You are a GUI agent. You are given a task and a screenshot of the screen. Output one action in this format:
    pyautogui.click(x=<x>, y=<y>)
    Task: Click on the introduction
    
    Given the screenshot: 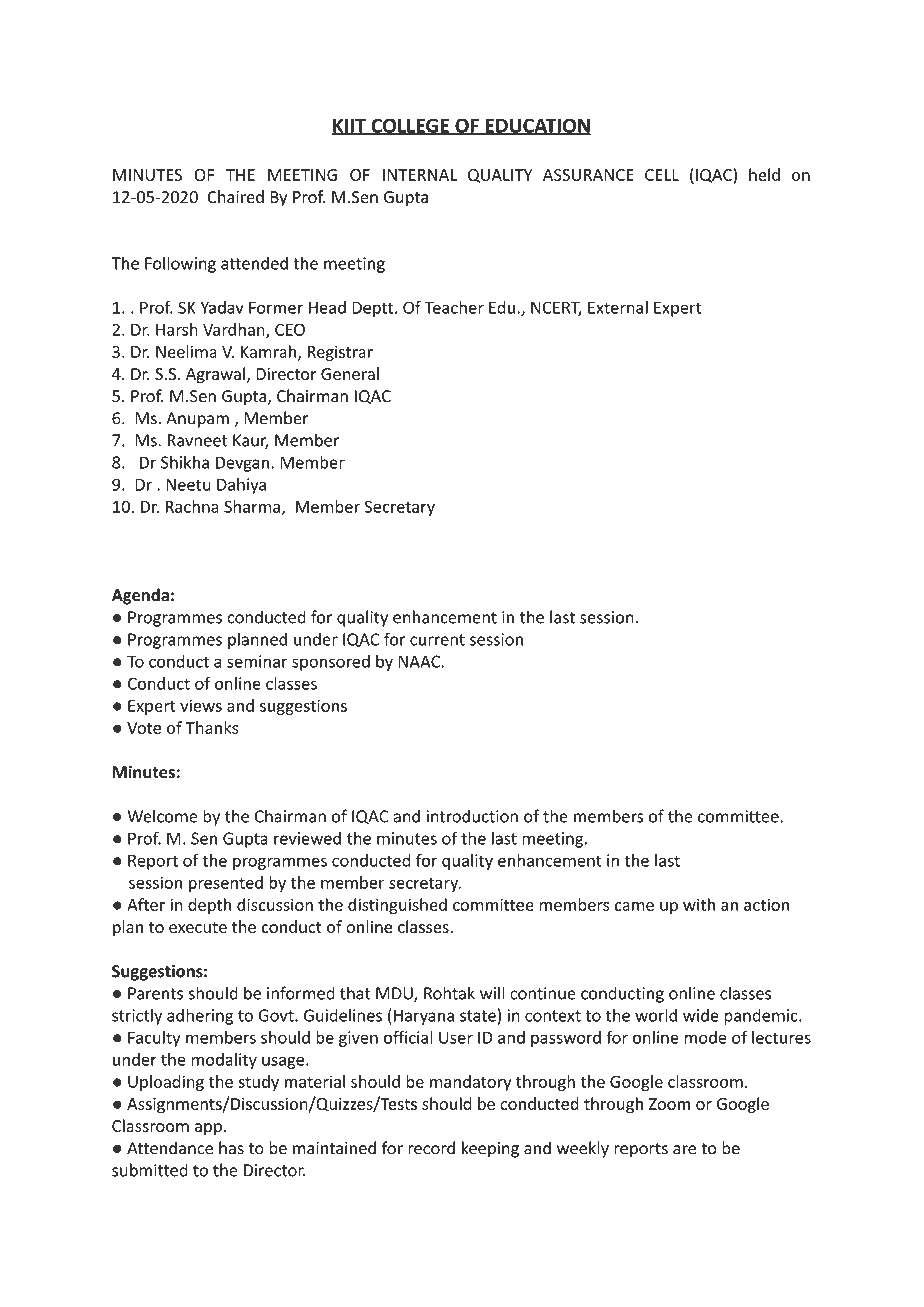 What is the action you would take?
    pyautogui.click(x=472, y=816)
